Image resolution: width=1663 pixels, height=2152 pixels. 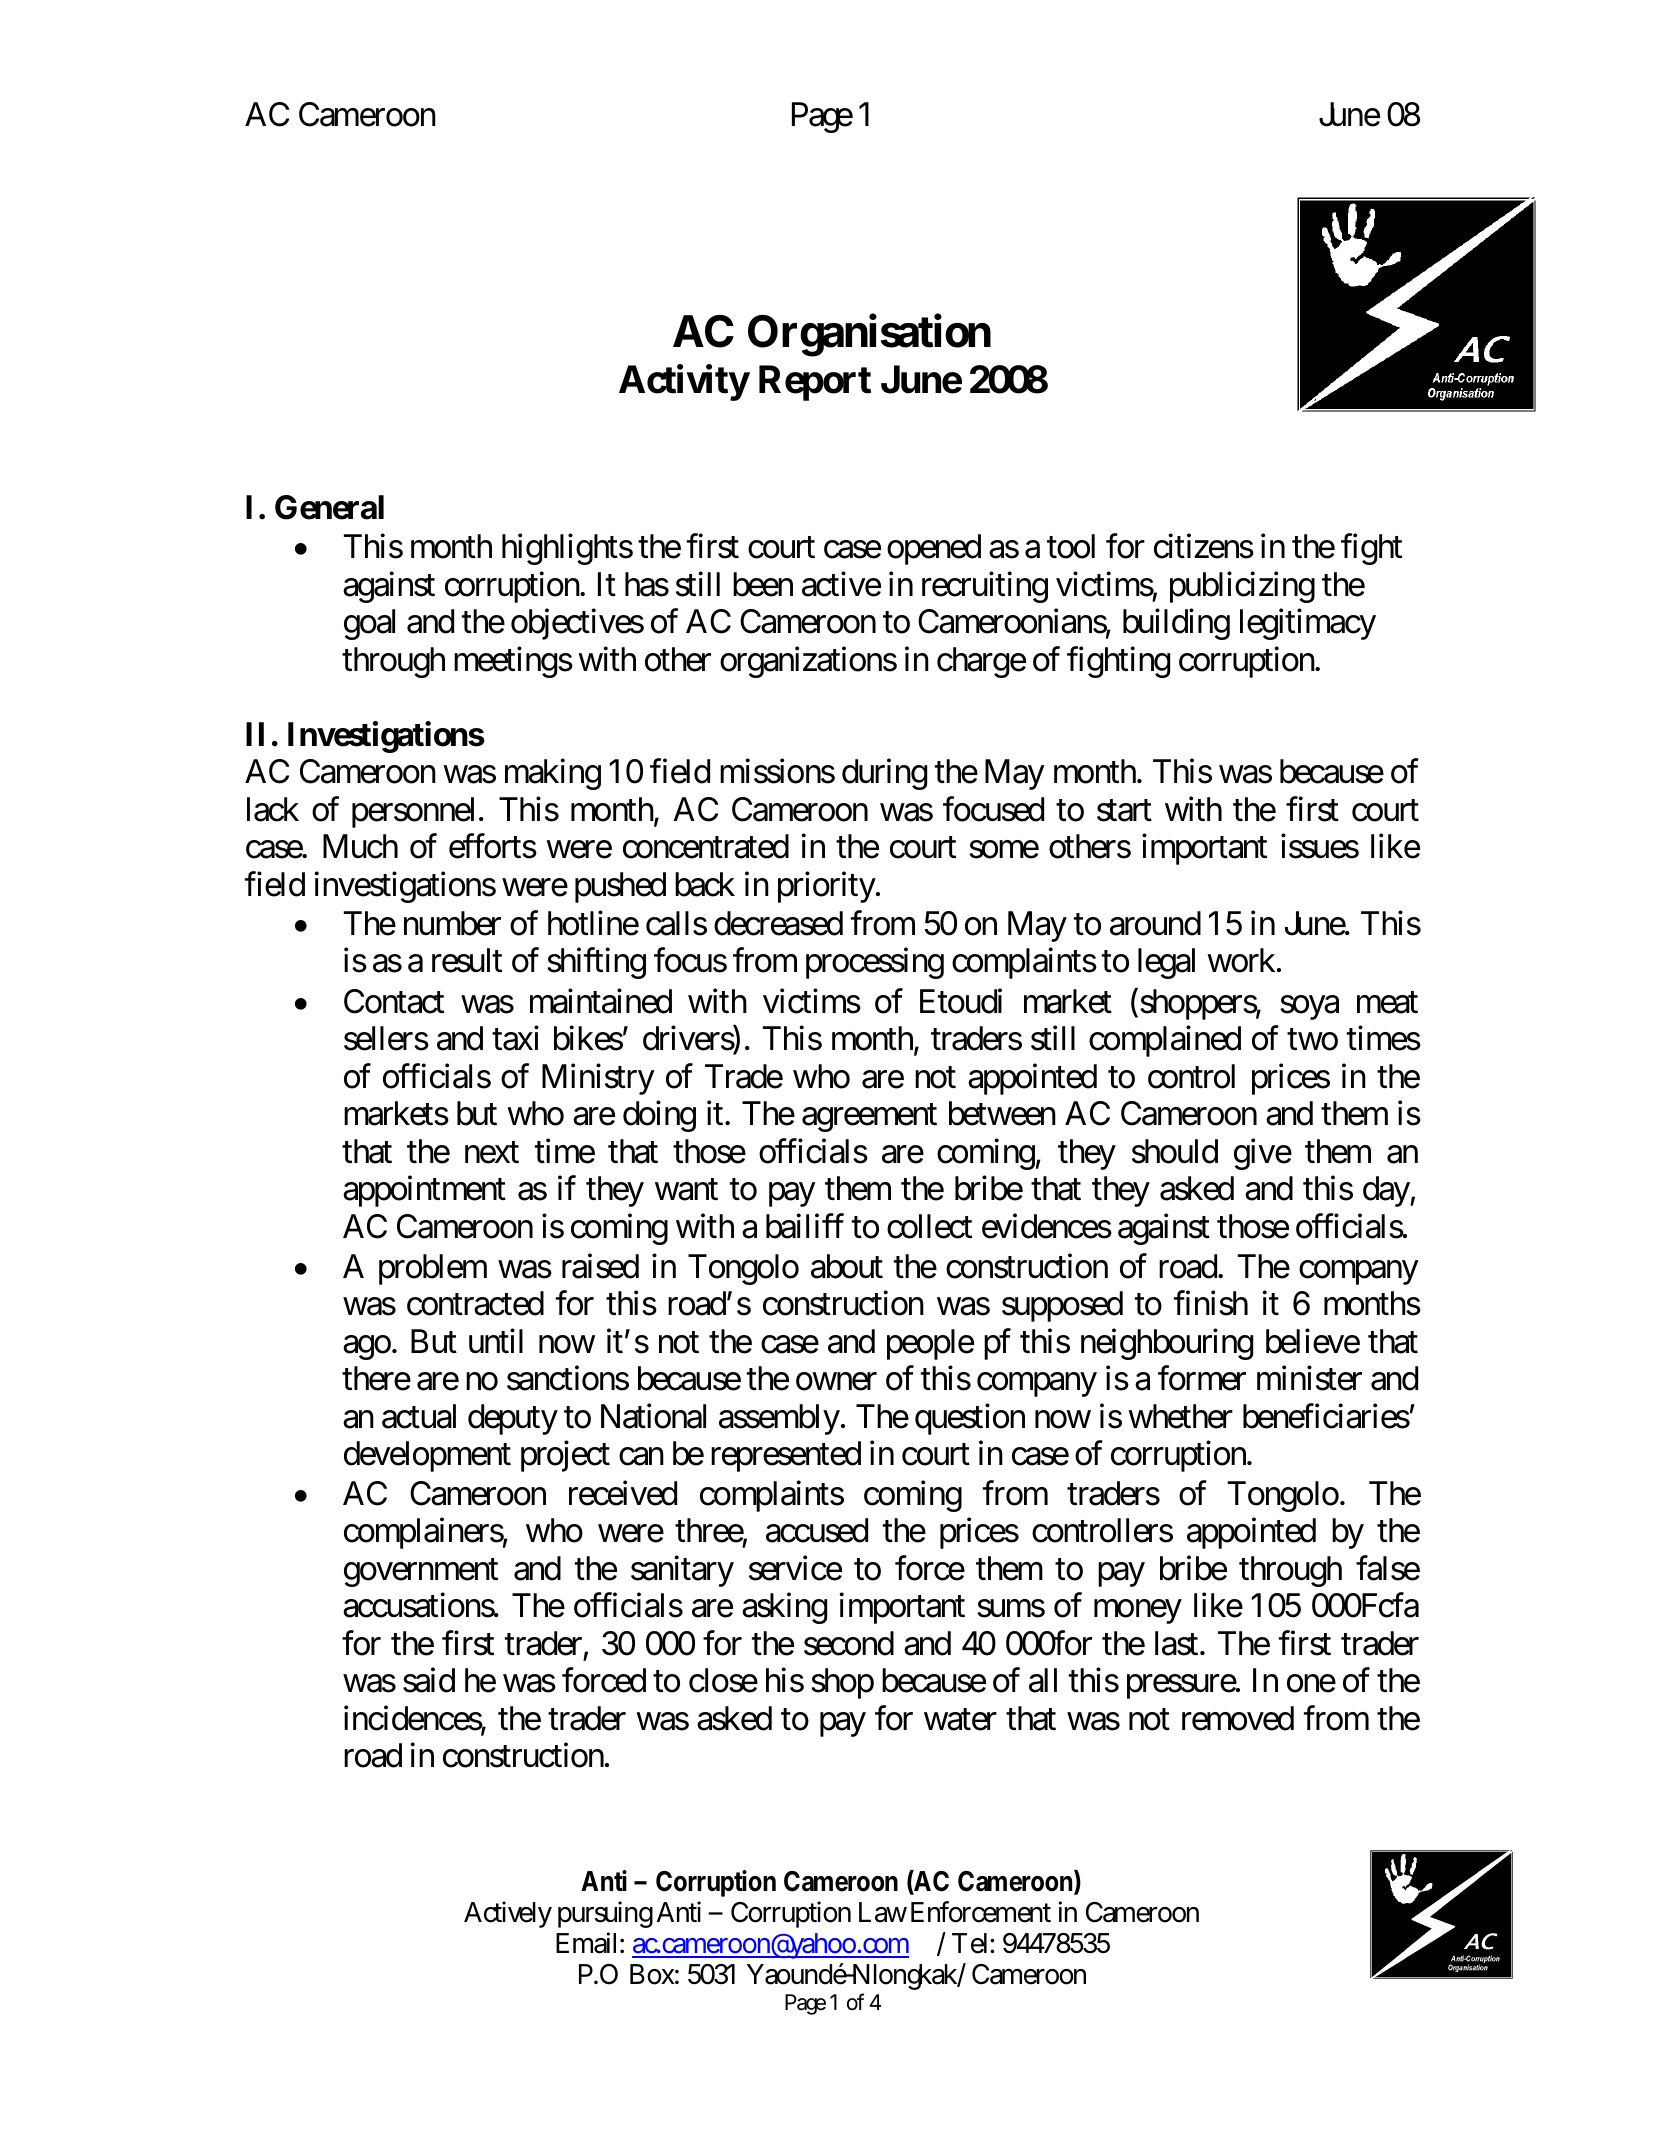 I want to click on actual, so click(x=419, y=1416).
